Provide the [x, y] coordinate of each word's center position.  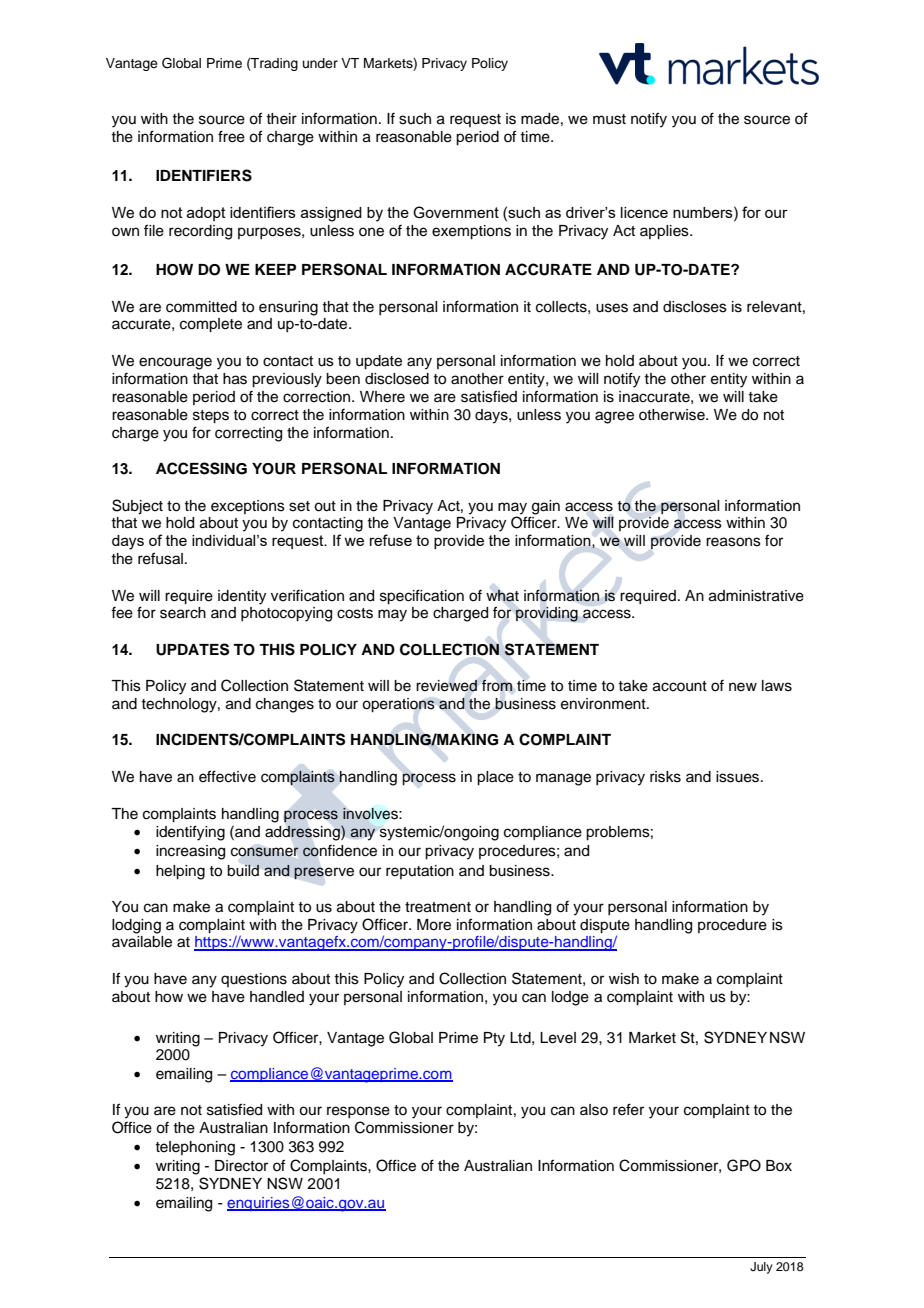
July [761, 1268]
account [680, 686]
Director [241, 1166]
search [183, 613]
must [609, 119]
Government [456, 212]
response [358, 1112]
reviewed [446, 686]
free [231, 136]
